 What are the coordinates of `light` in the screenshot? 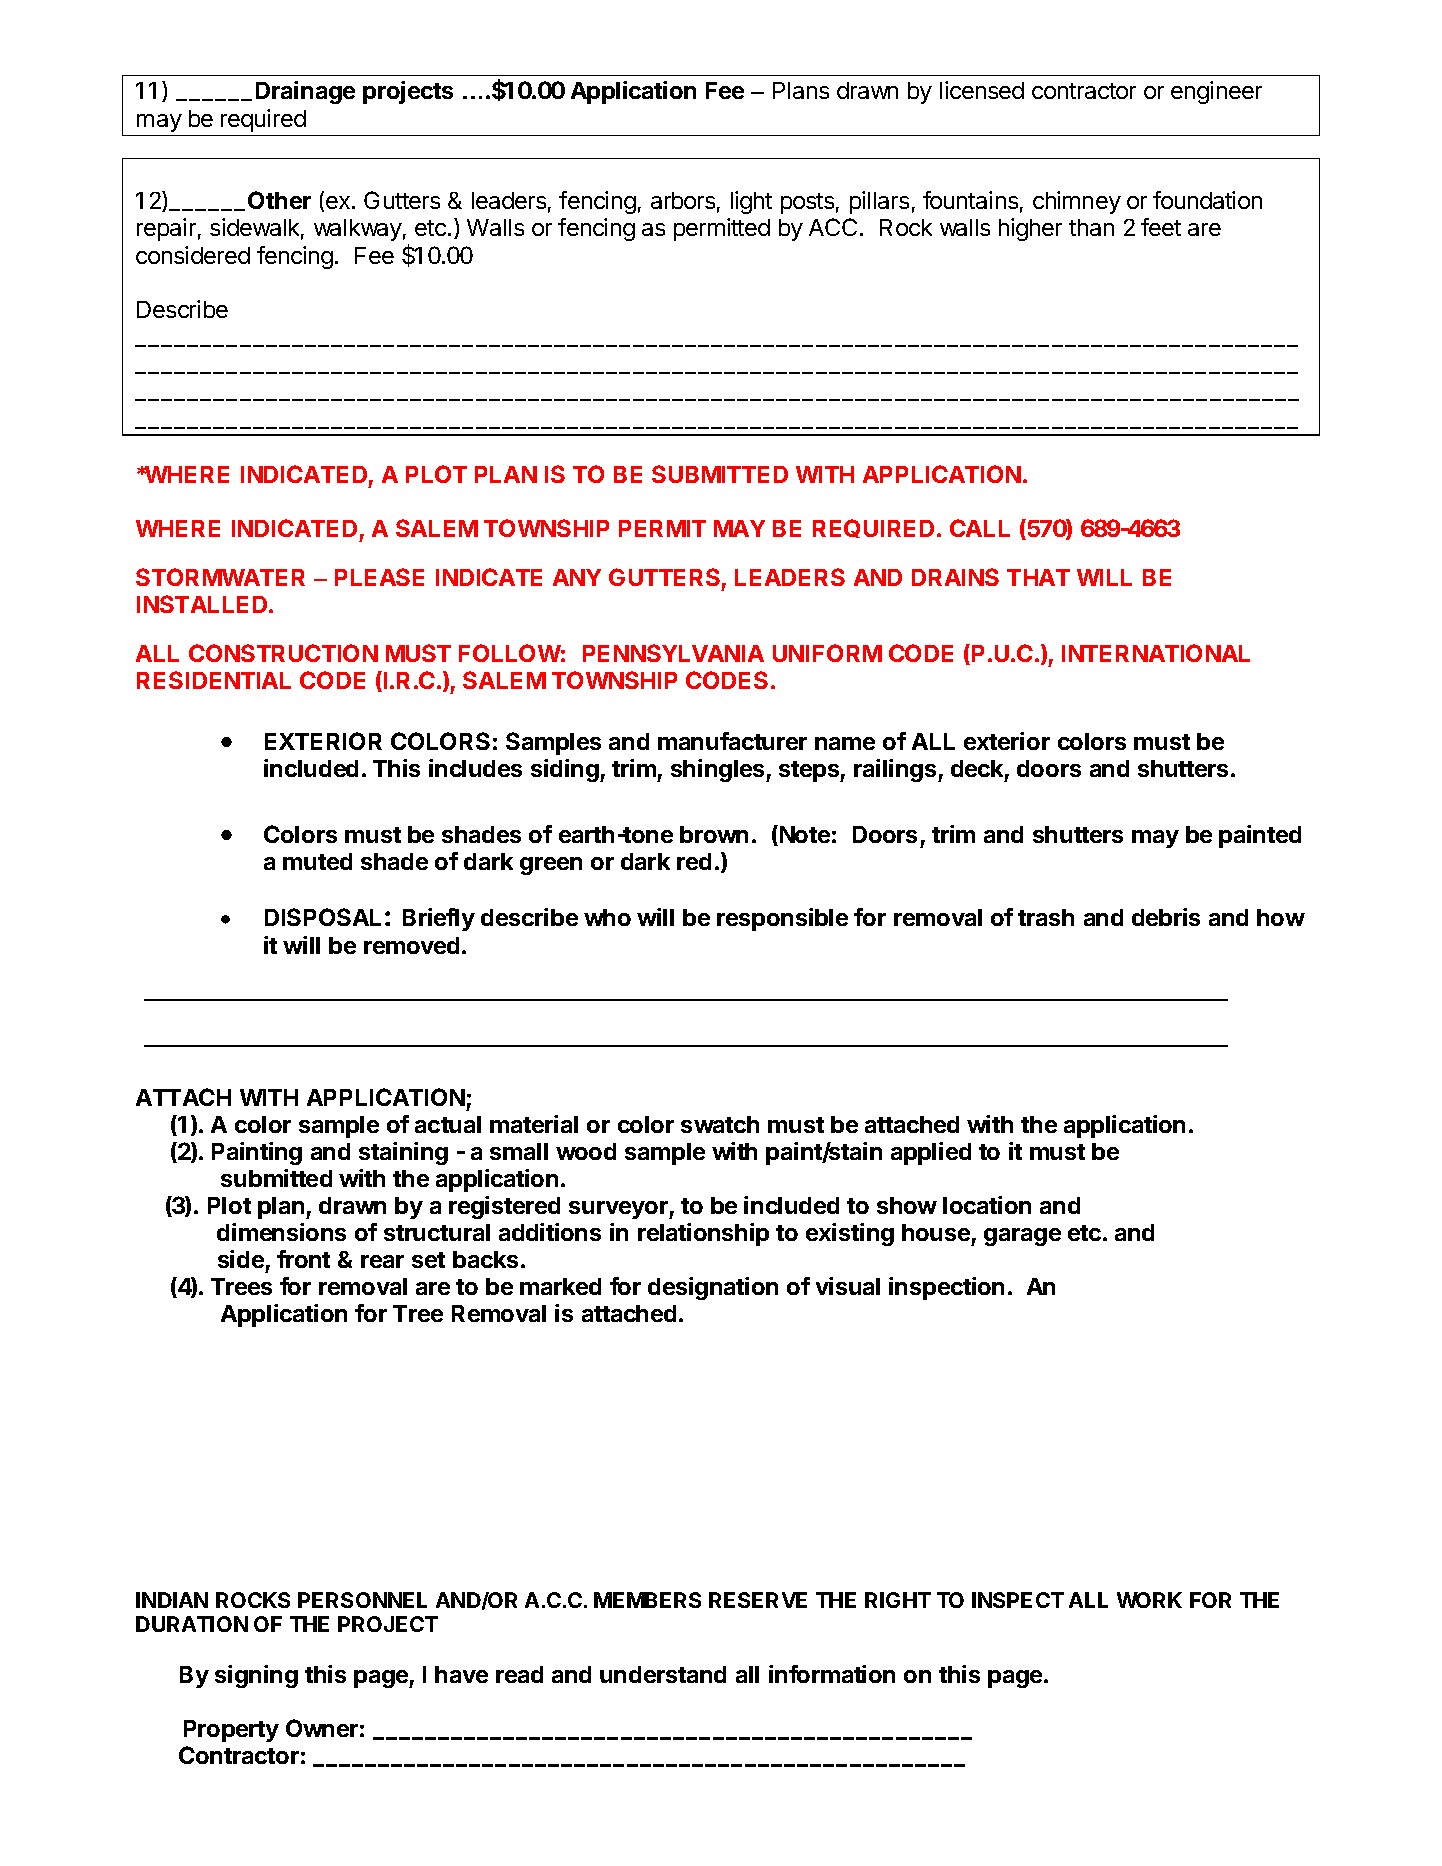 It's located at (751, 202).
